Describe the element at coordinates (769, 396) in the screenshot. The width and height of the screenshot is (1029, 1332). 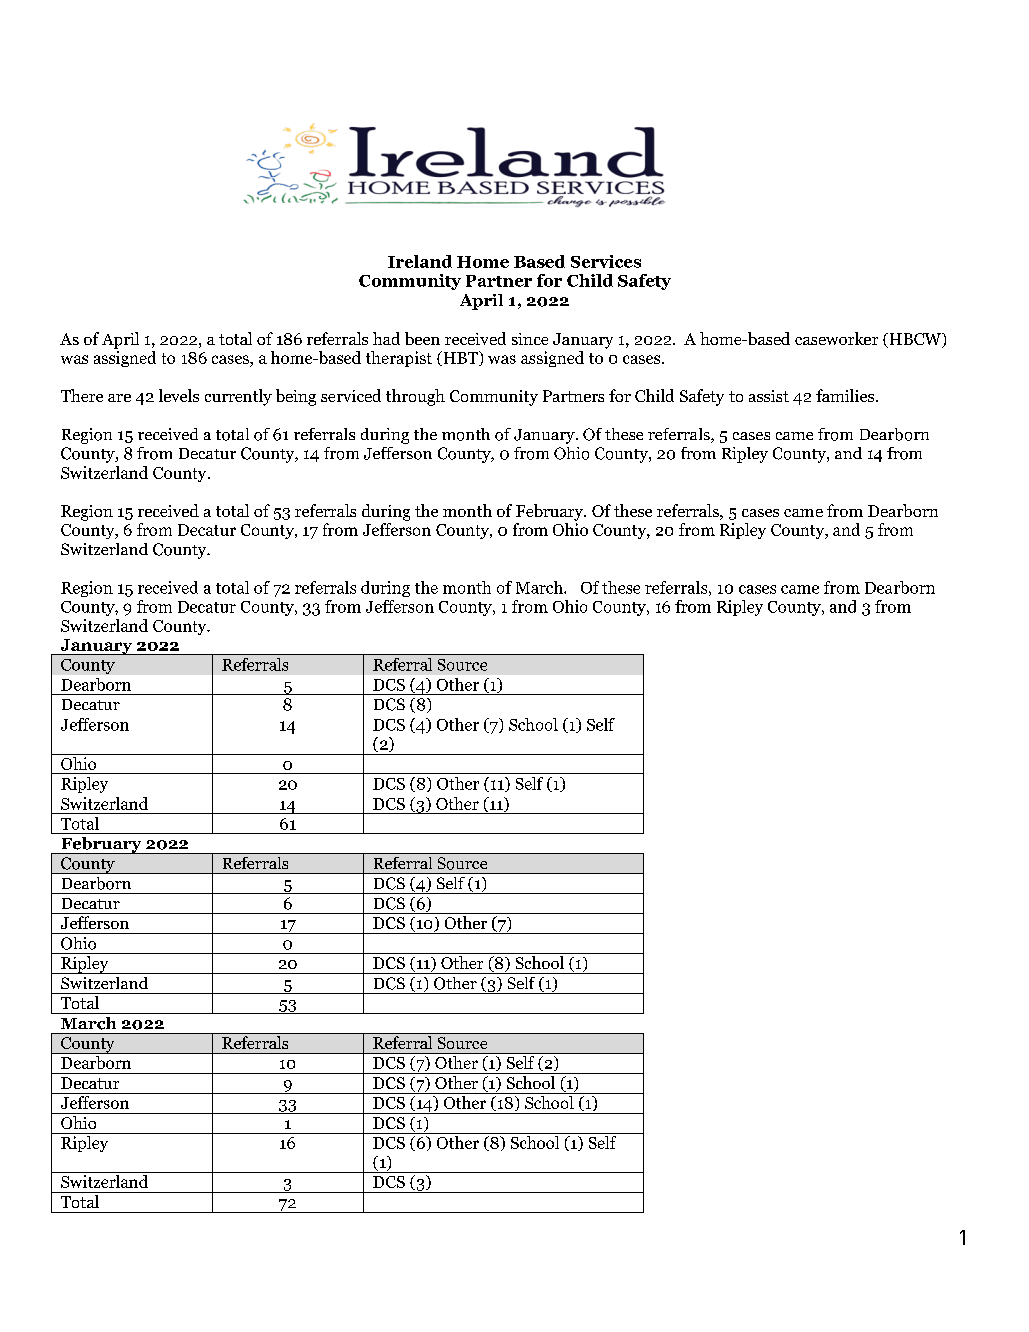
I see `assist` at that location.
